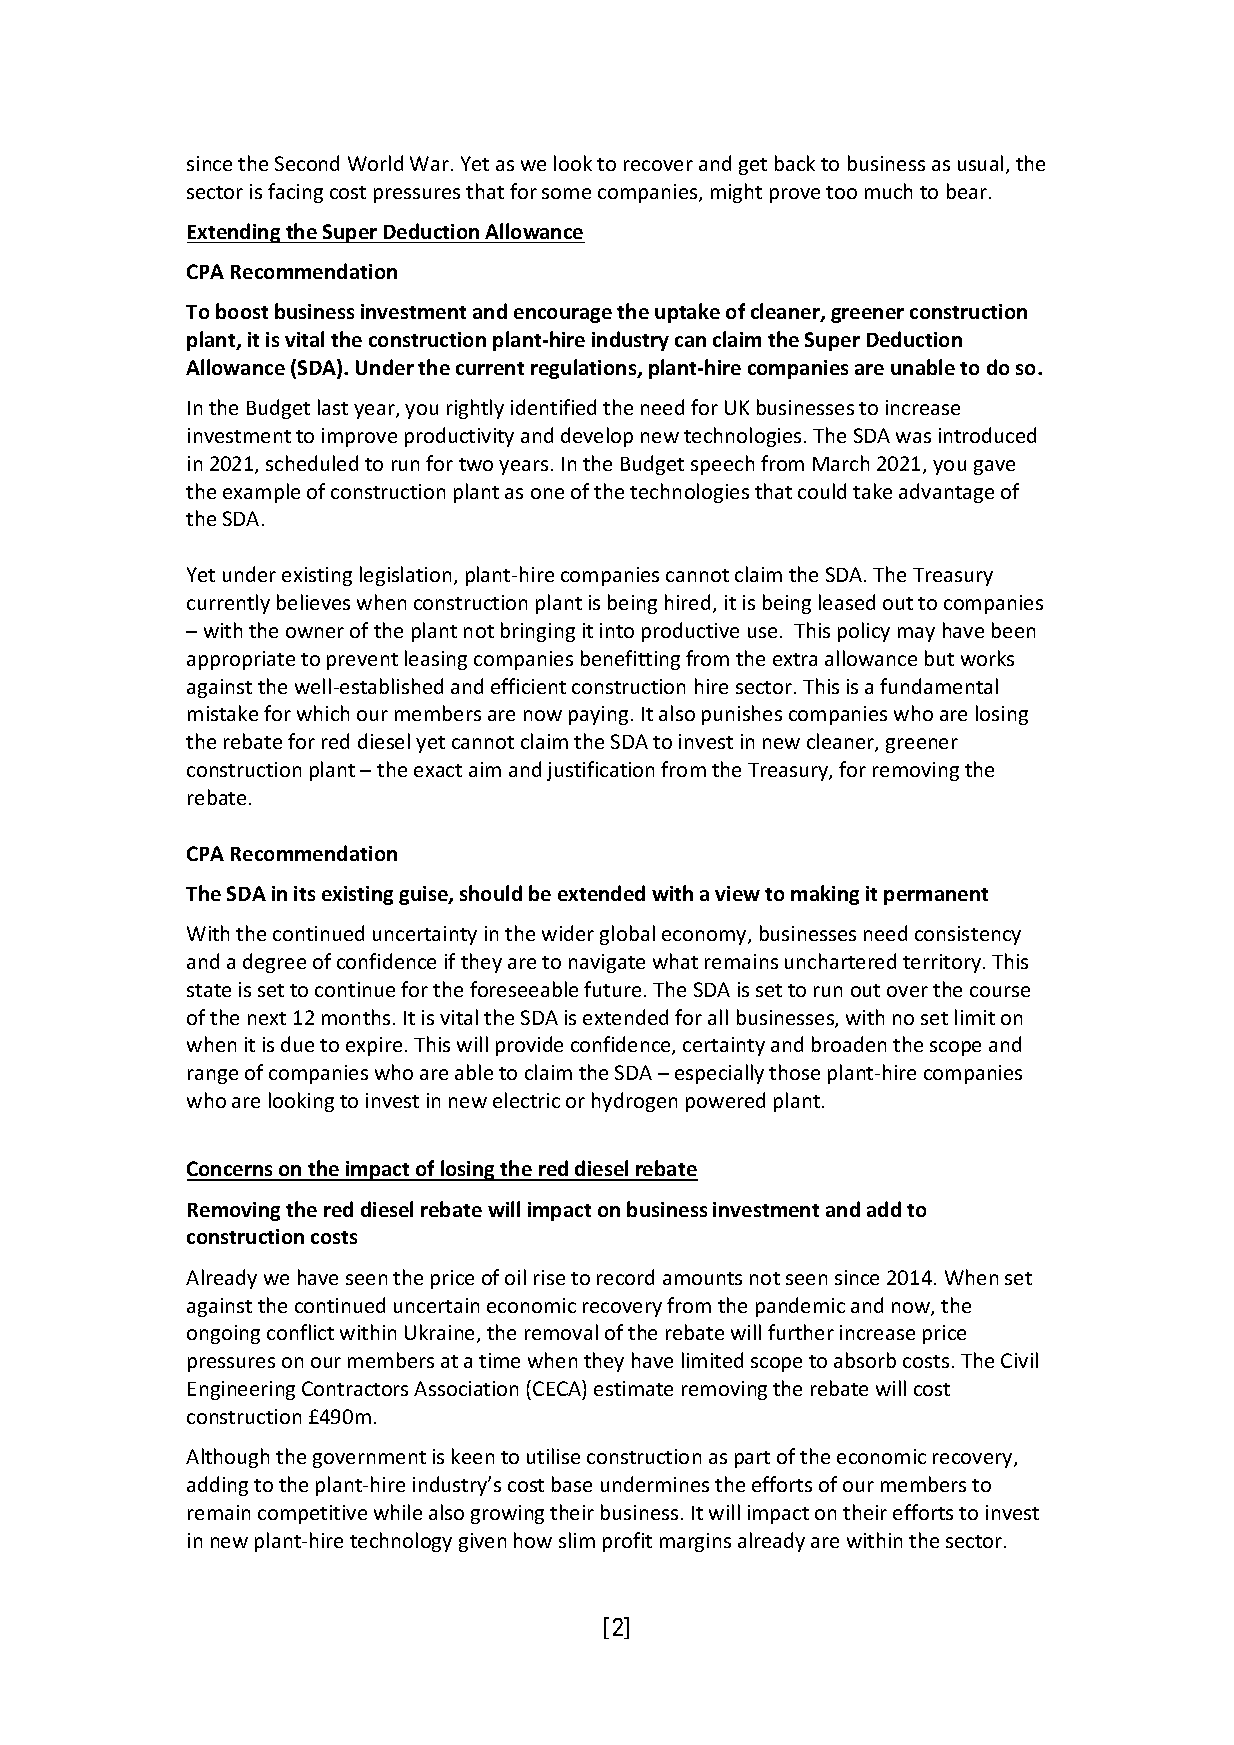  Describe the element at coordinates (916, 634) in the screenshot. I see `may` at that location.
